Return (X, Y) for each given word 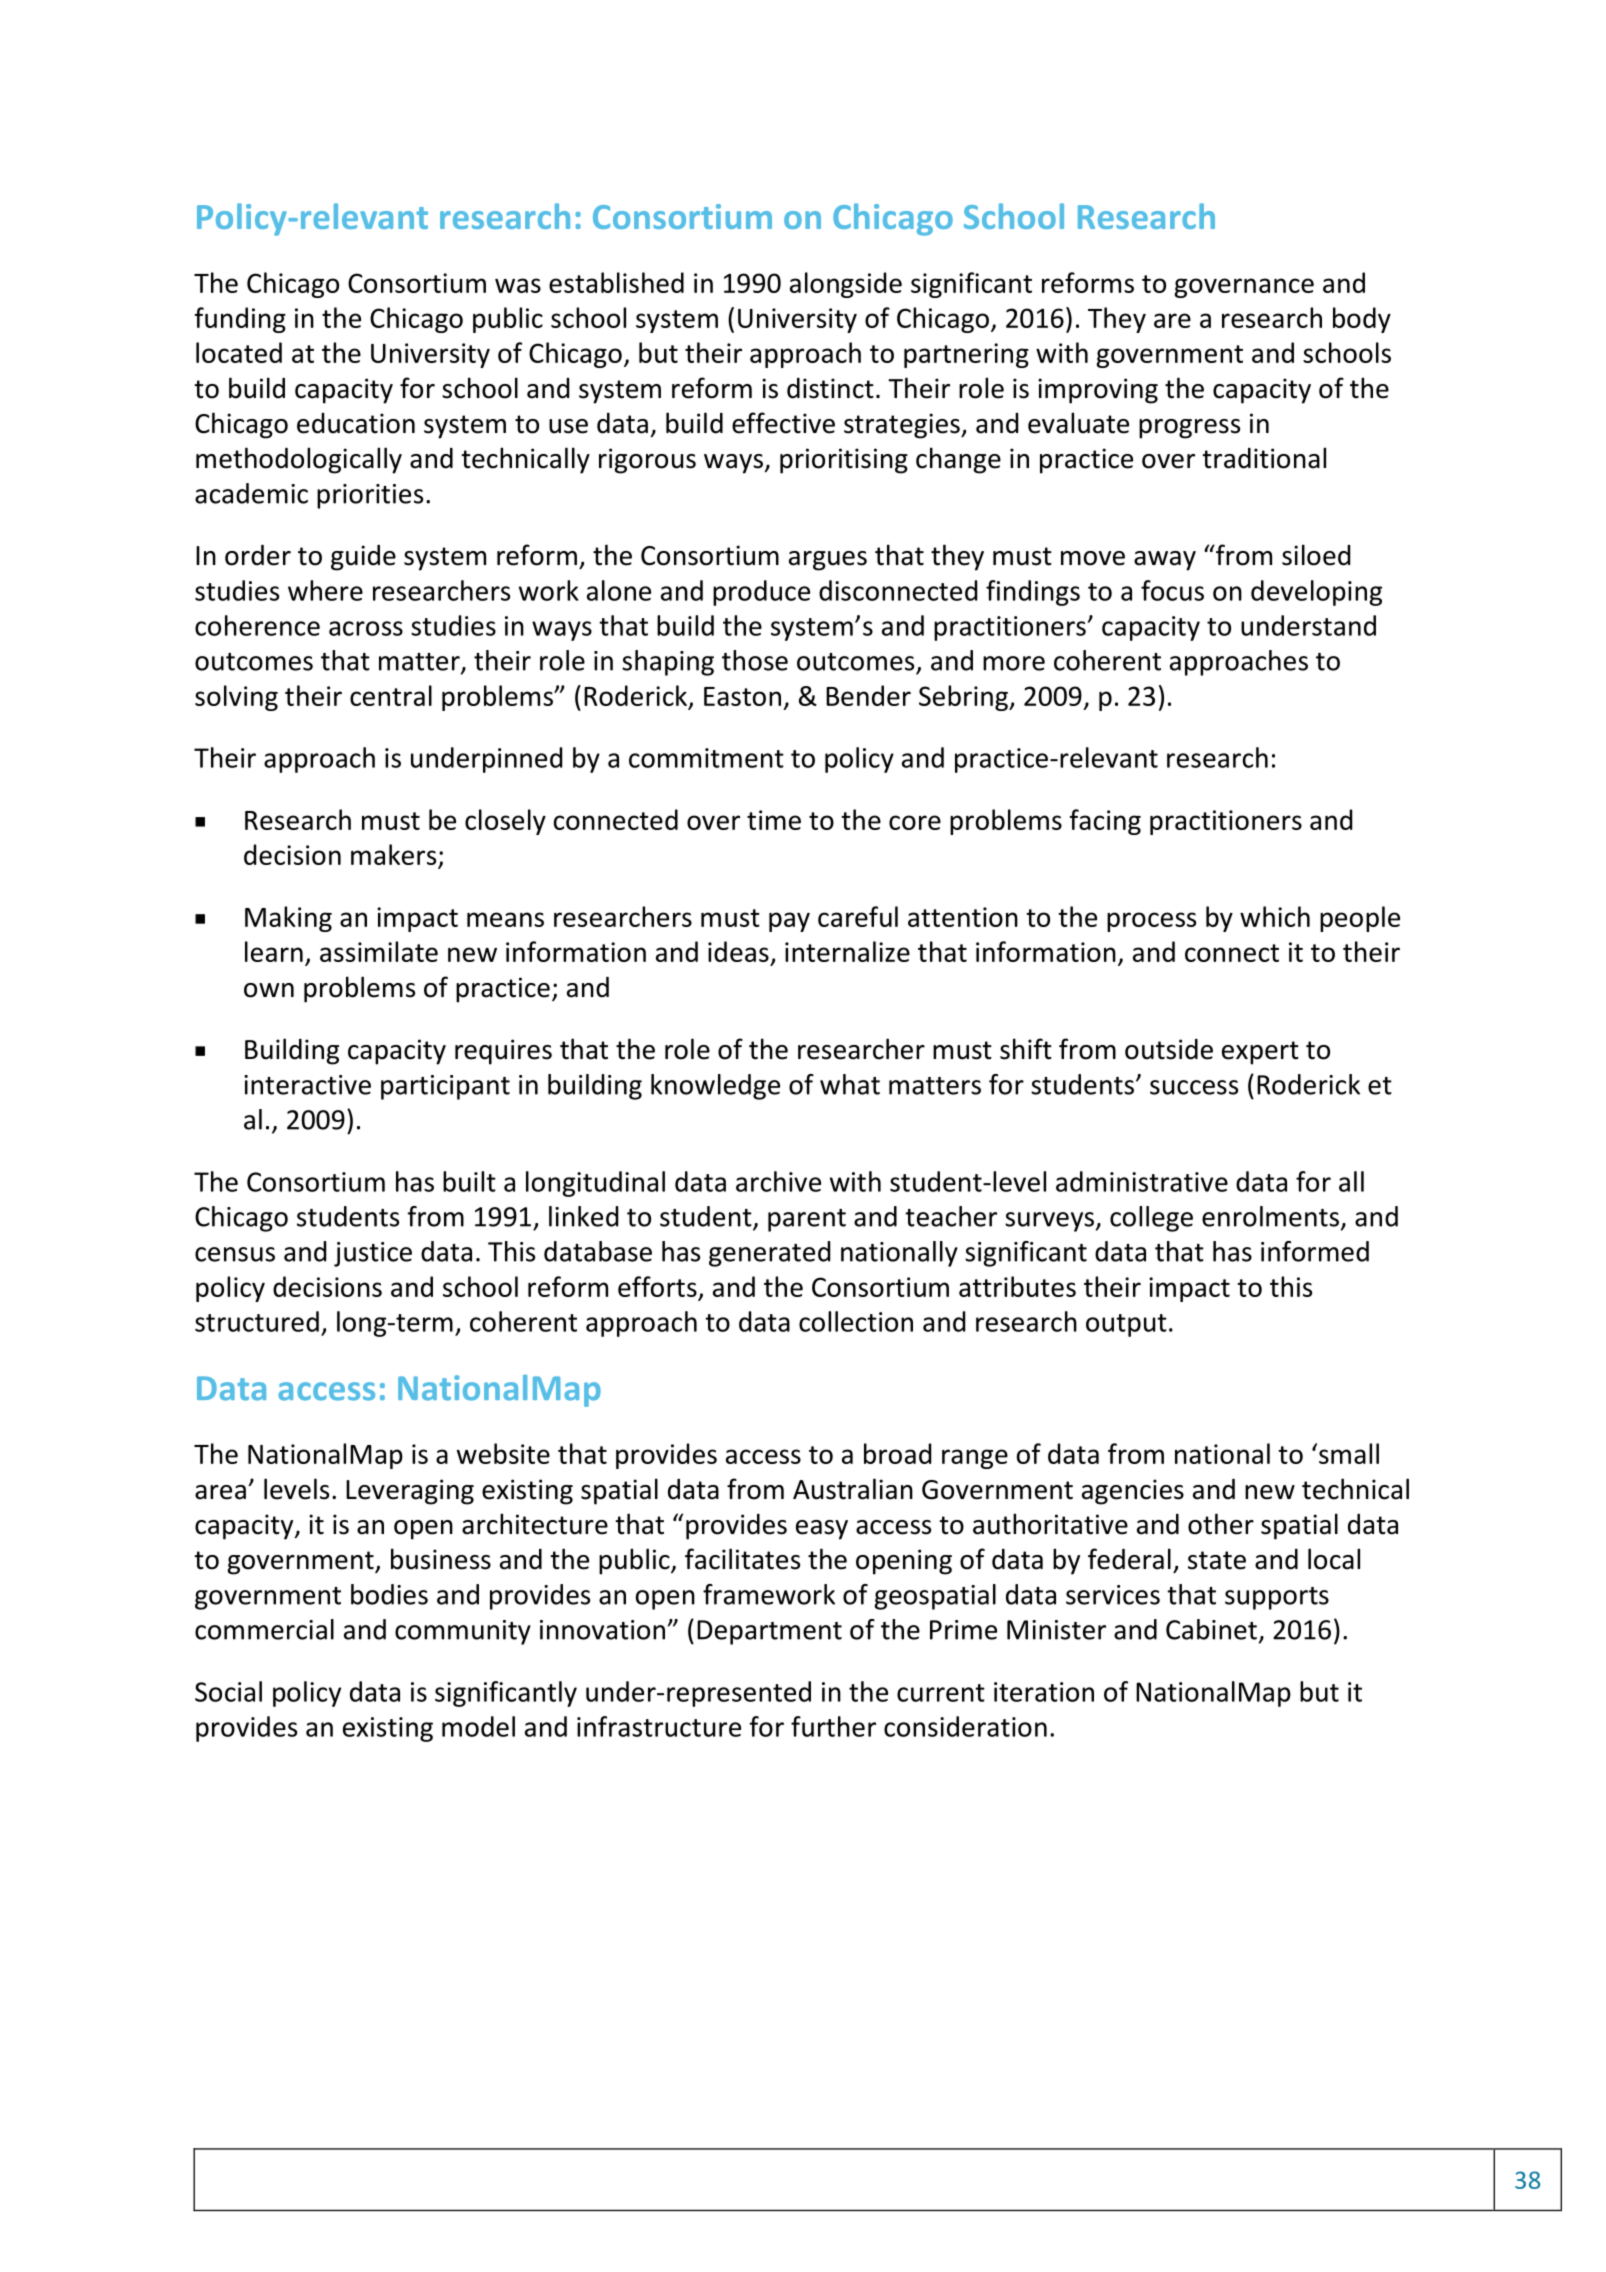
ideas (738, 951)
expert (1260, 1053)
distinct (830, 388)
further (833, 1726)
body (1362, 320)
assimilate (379, 951)
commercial (264, 1629)
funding (240, 320)
